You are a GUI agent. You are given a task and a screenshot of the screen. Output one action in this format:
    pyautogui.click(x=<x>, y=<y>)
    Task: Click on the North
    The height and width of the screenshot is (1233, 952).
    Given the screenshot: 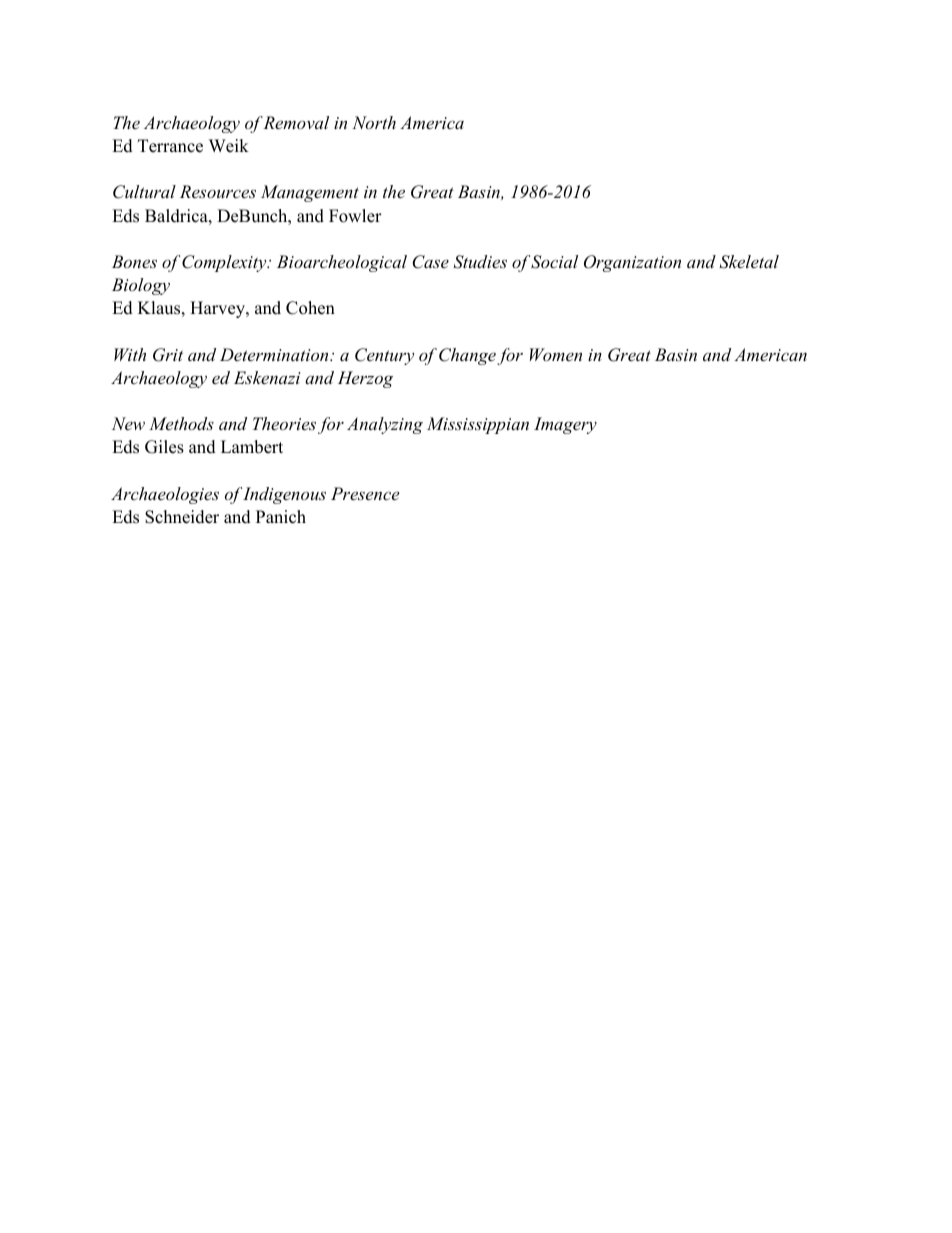 What is the action you would take?
    pyautogui.click(x=374, y=122)
